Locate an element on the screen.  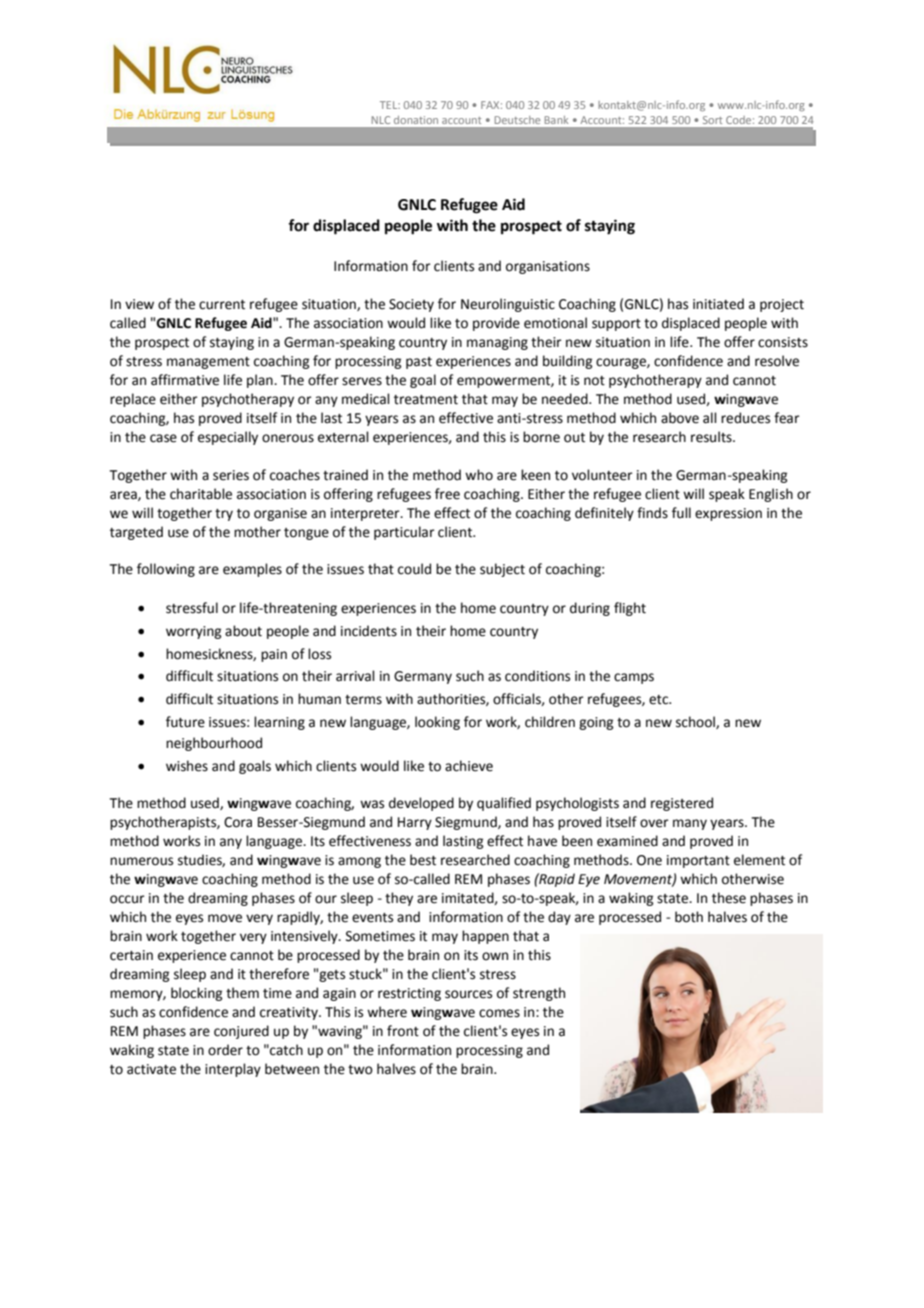
front is located at coordinates (403, 1031).
